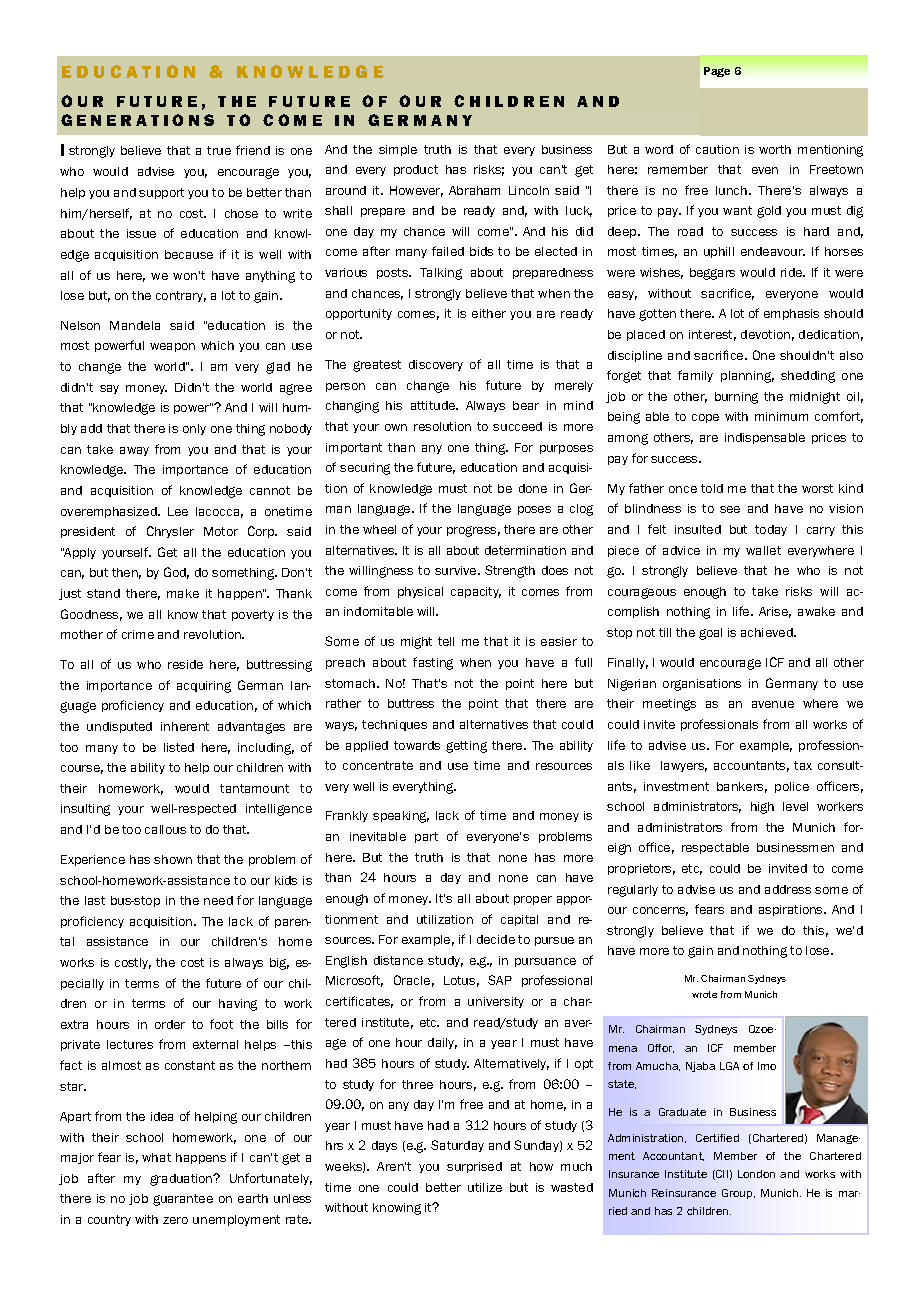 This page has width=924, height=1308. What do you see at coordinates (496, 939) in the page?
I see `decide` at bounding box center [496, 939].
